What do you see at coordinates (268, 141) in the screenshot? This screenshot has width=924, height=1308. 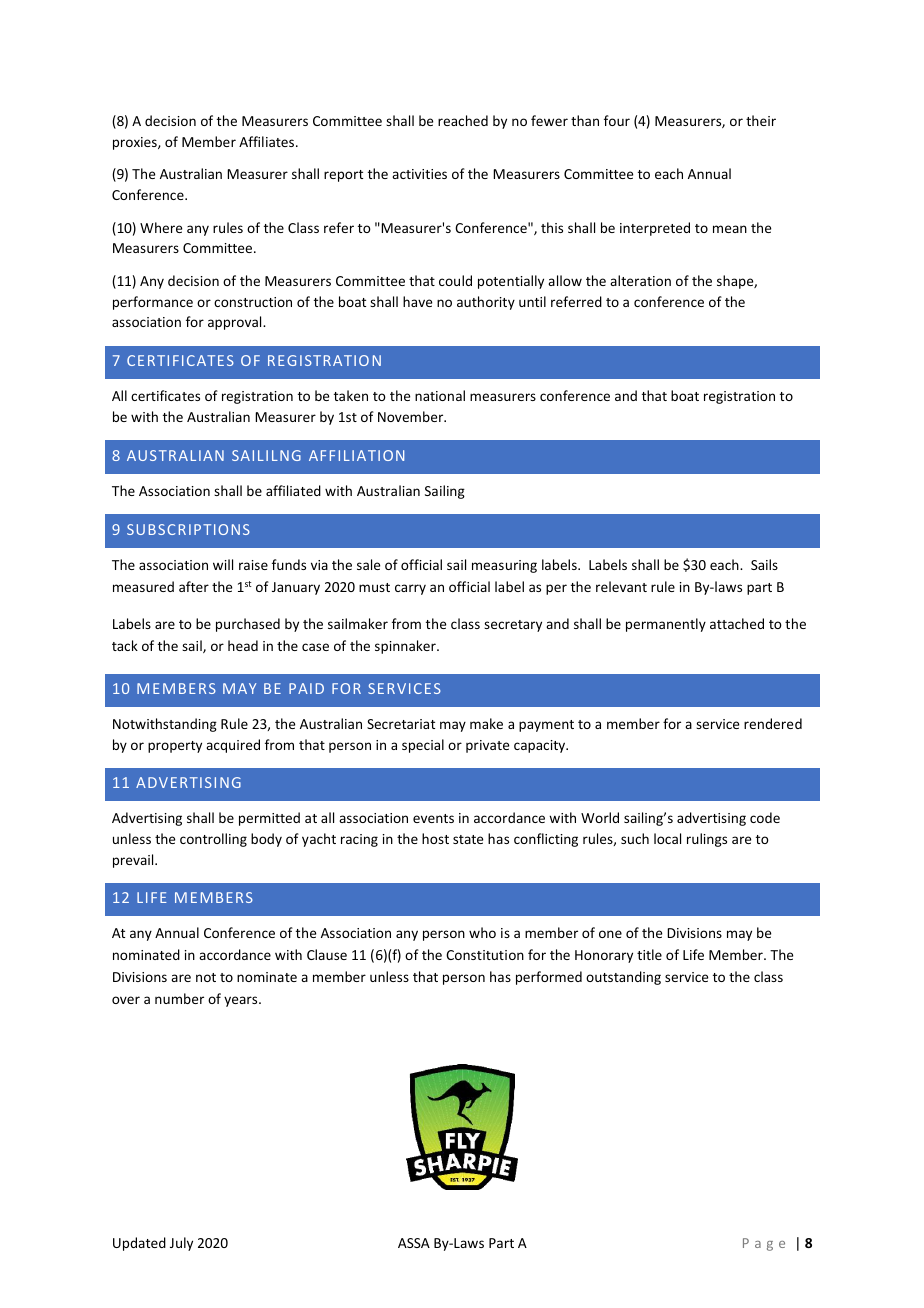 I see `Affiliates` at bounding box center [268, 141].
